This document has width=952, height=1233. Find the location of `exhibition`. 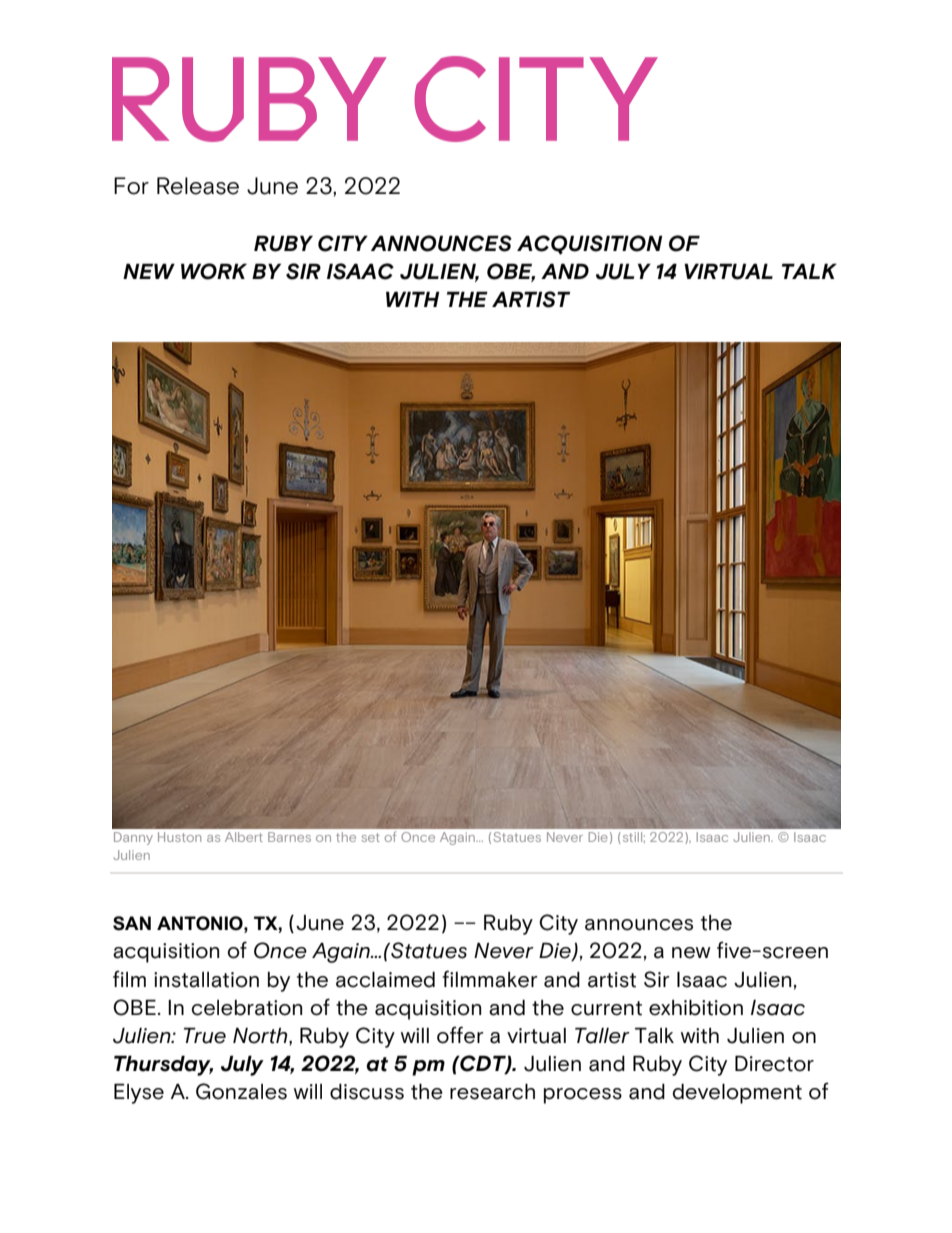

exhibition is located at coordinates (696, 1008).
